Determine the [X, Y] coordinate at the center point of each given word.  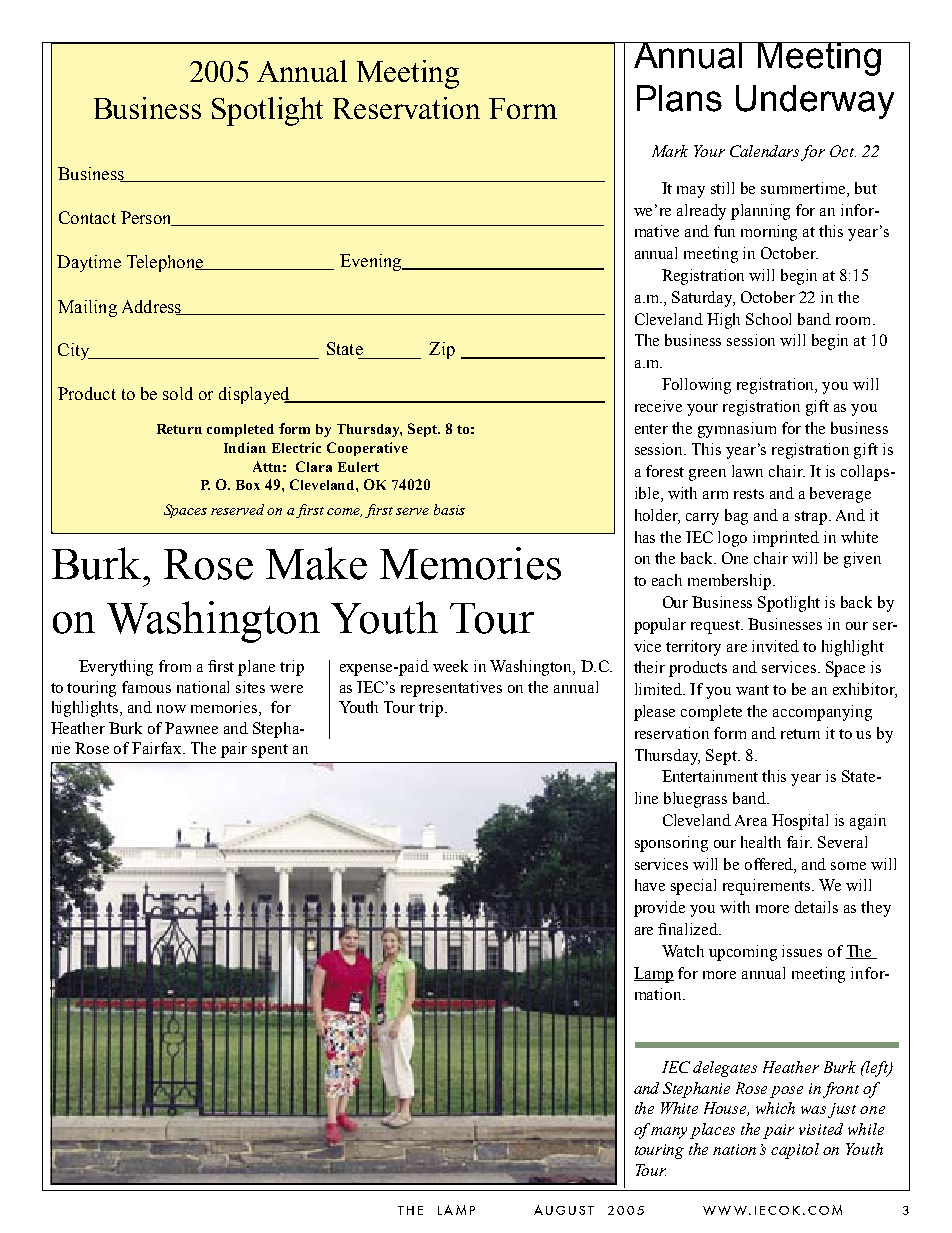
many [669, 1133]
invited [775, 646]
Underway [815, 102]
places [712, 1131]
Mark [670, 151]
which [775, 1108]
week [450, 666]
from [175, 666]
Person [147, 218]
